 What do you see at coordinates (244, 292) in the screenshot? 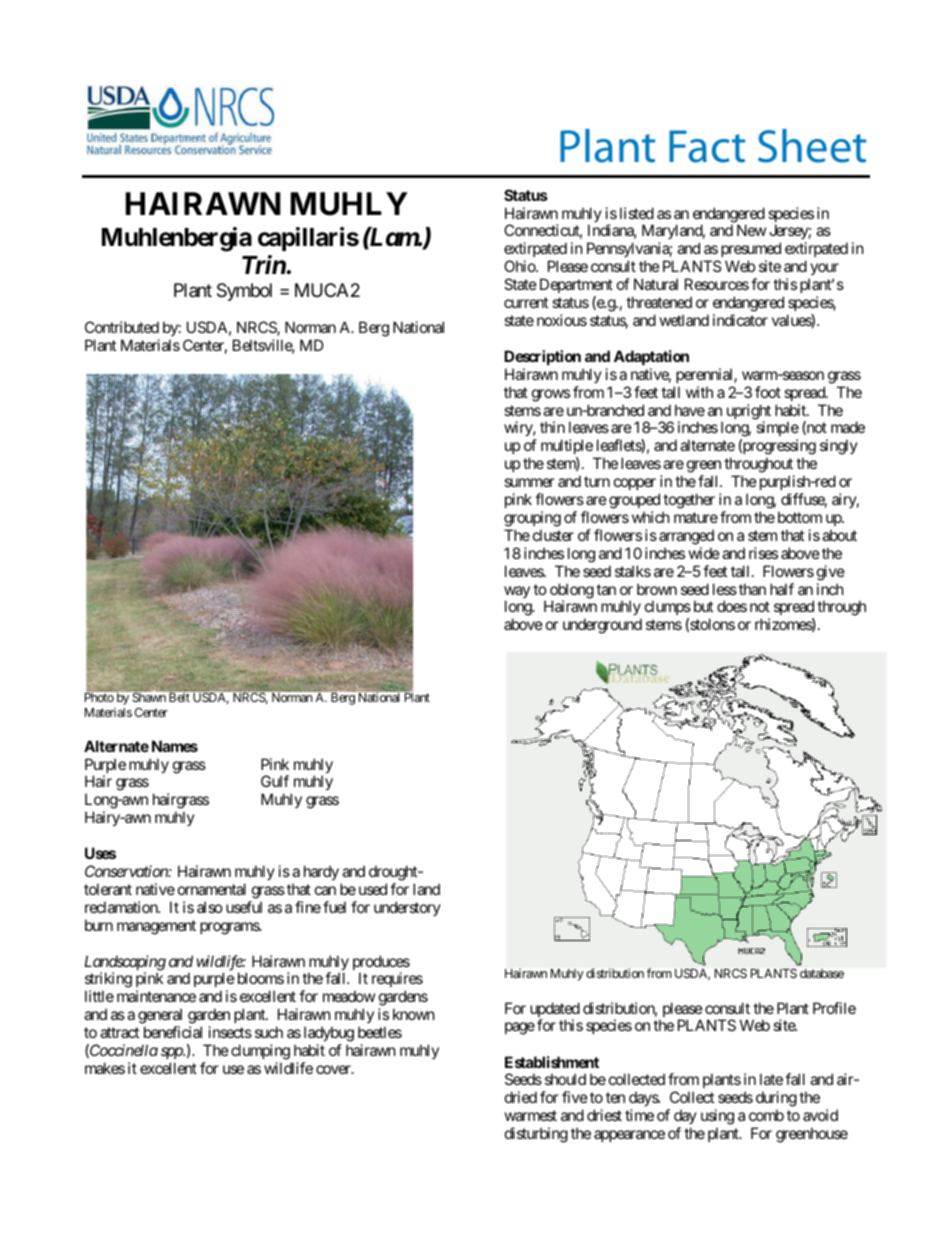
I see `Symbol` at bounding box center [244, 292].
